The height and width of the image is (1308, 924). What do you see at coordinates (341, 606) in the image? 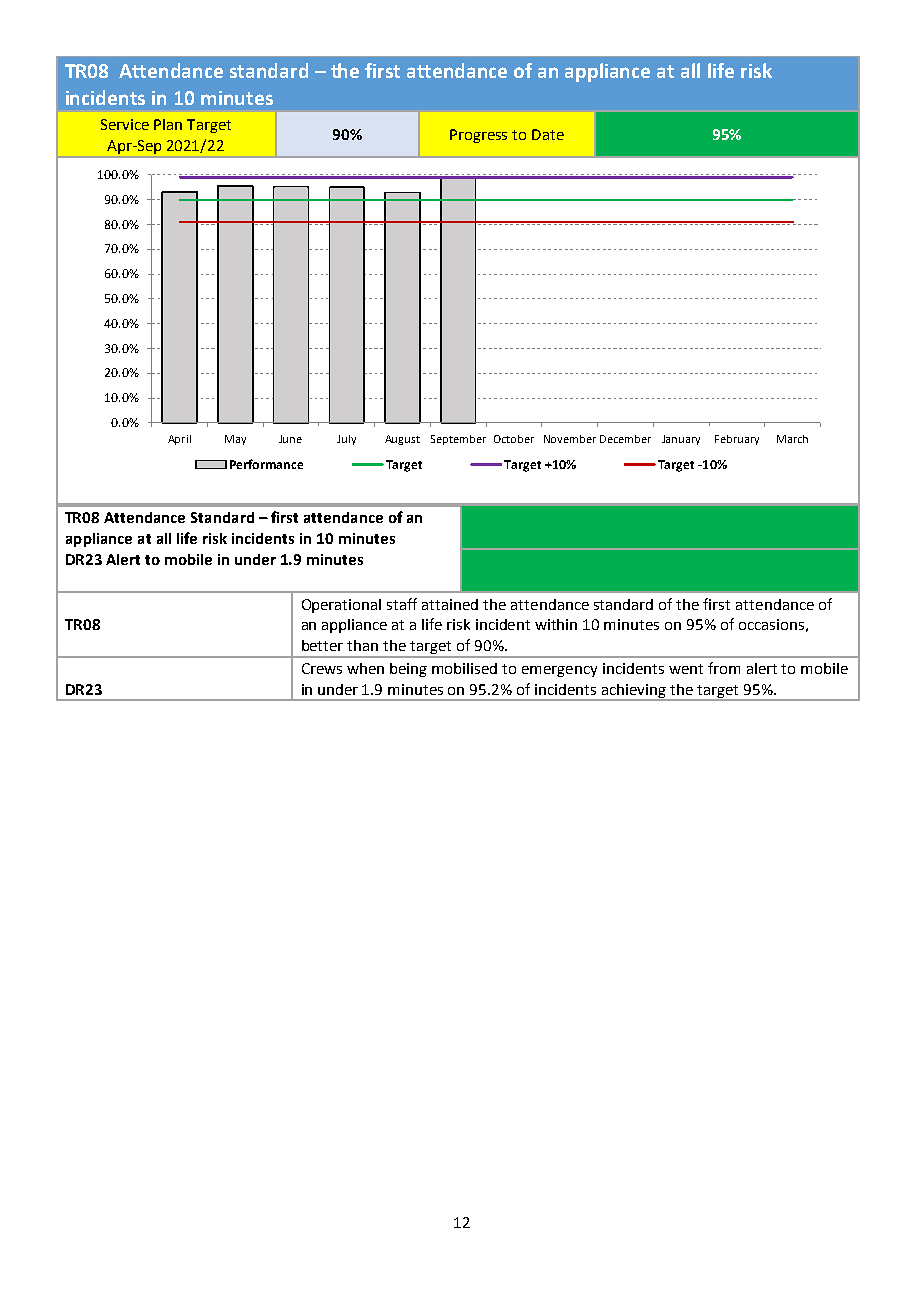
I see `Operational` at bounding box center [341, 606].
